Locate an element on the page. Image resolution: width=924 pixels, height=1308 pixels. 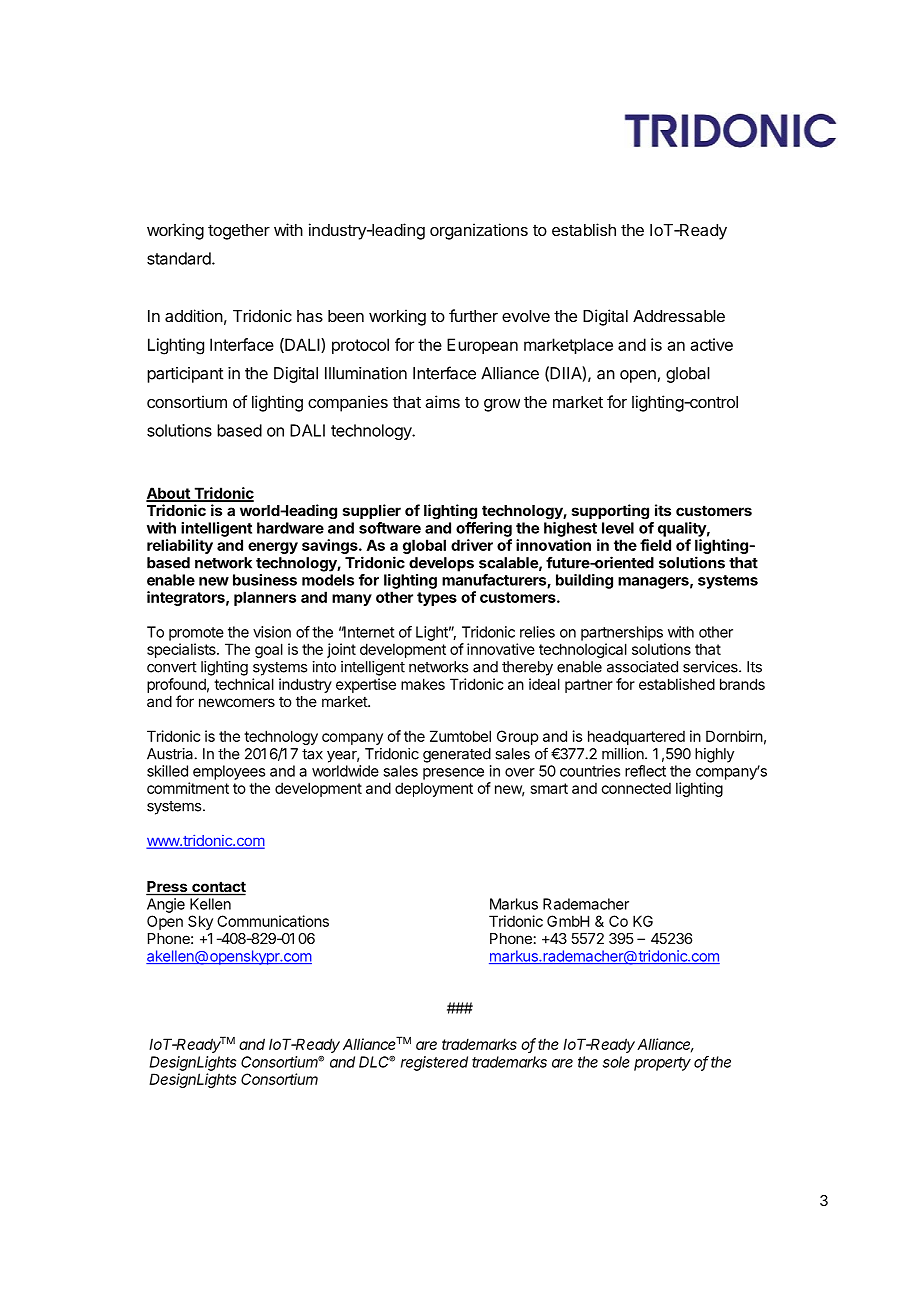
offering is located at coordinates (484, 529).
